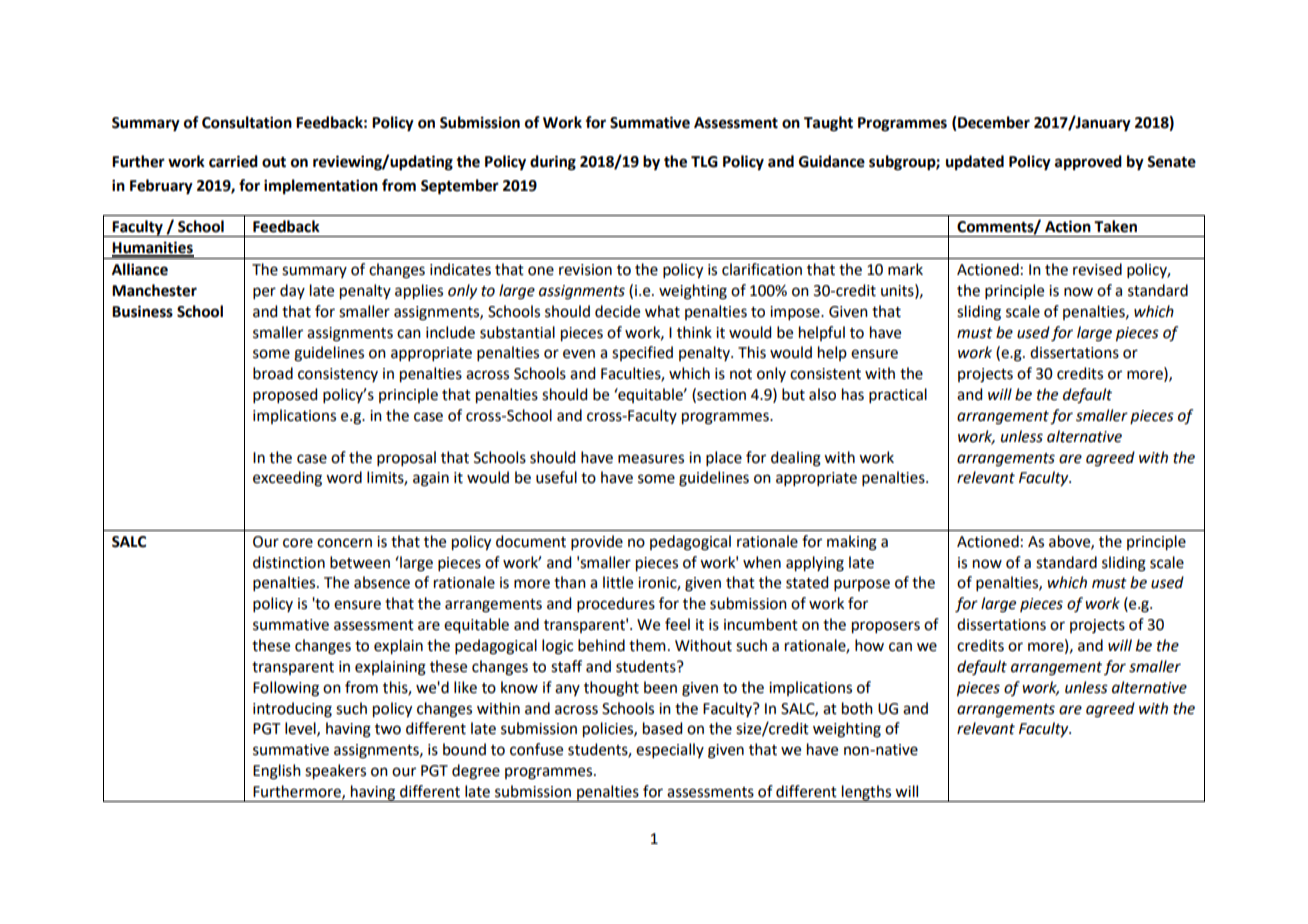  I want to click on feel, so click(677, 624).
